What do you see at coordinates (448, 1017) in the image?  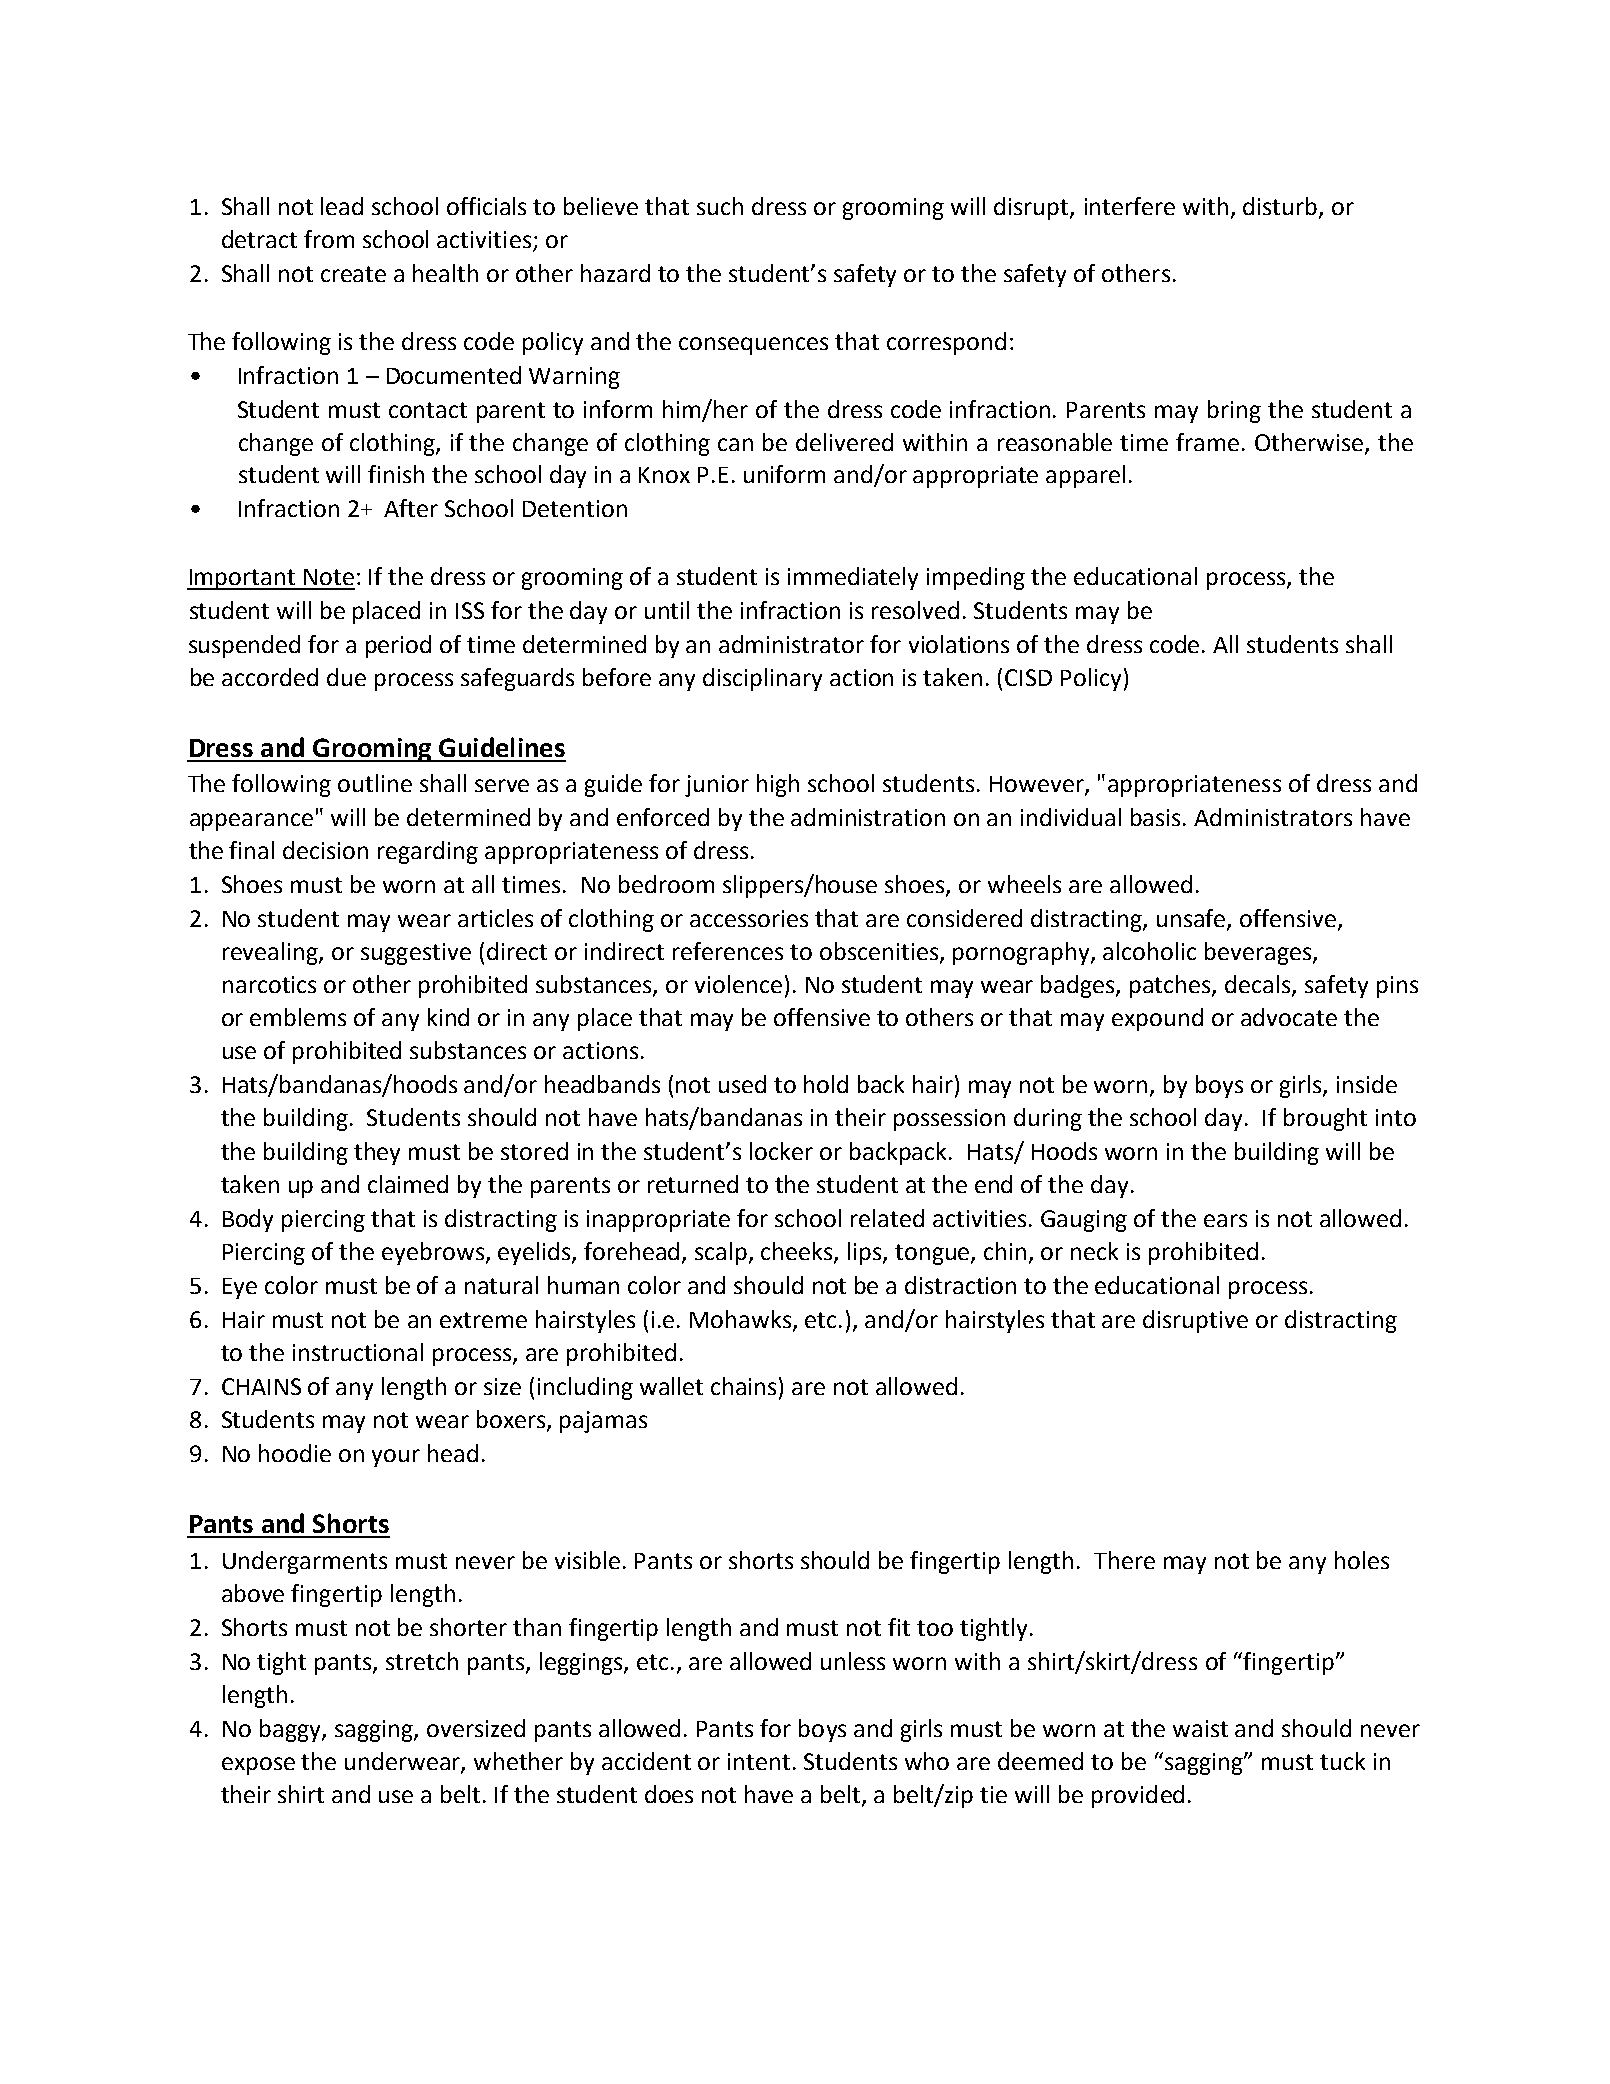 I see `kind` at bounding box center [448, 1017].
